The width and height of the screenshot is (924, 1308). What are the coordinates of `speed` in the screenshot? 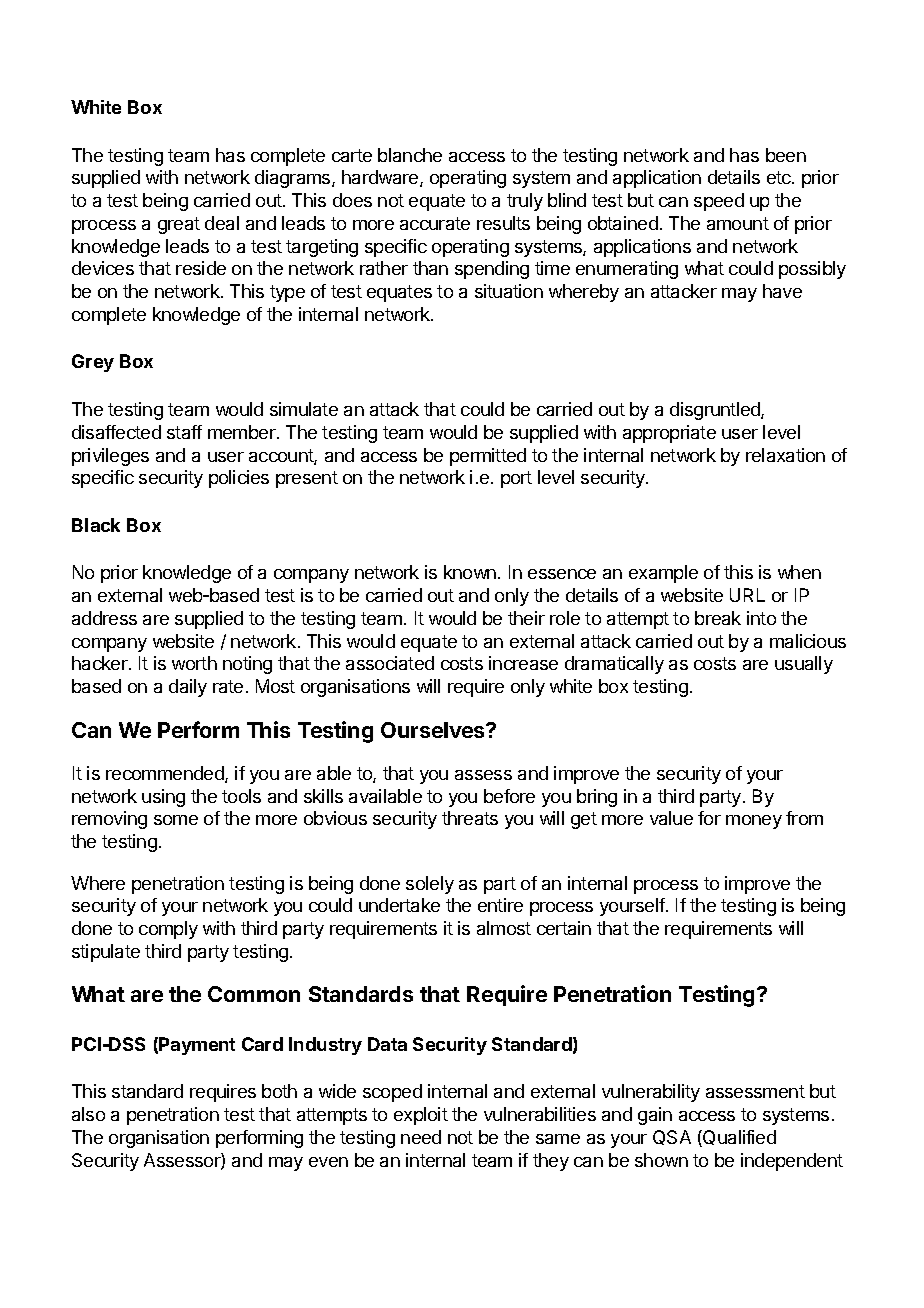 It's located at (719, 202).
